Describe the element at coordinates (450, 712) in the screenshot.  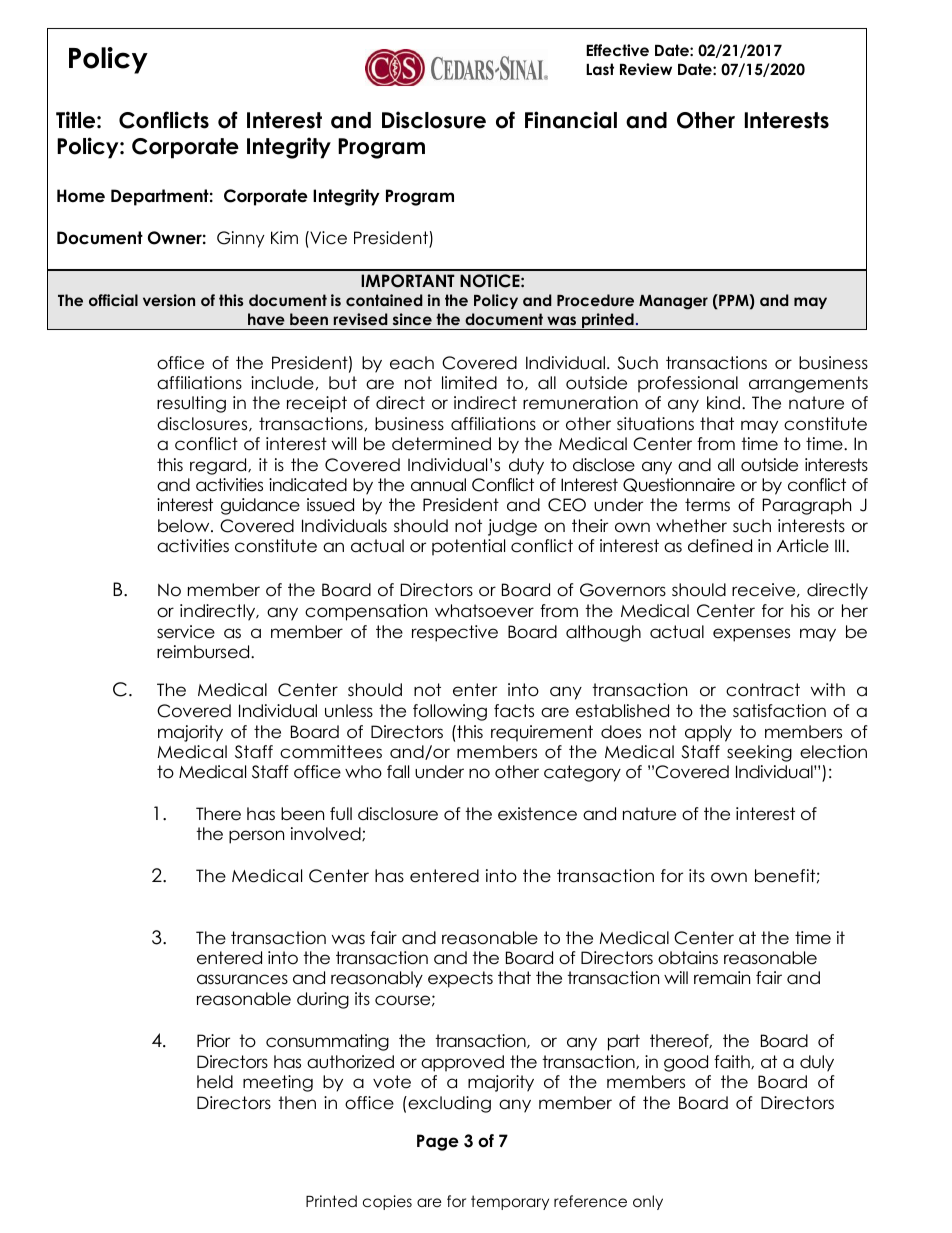
I see `following` at that location.
